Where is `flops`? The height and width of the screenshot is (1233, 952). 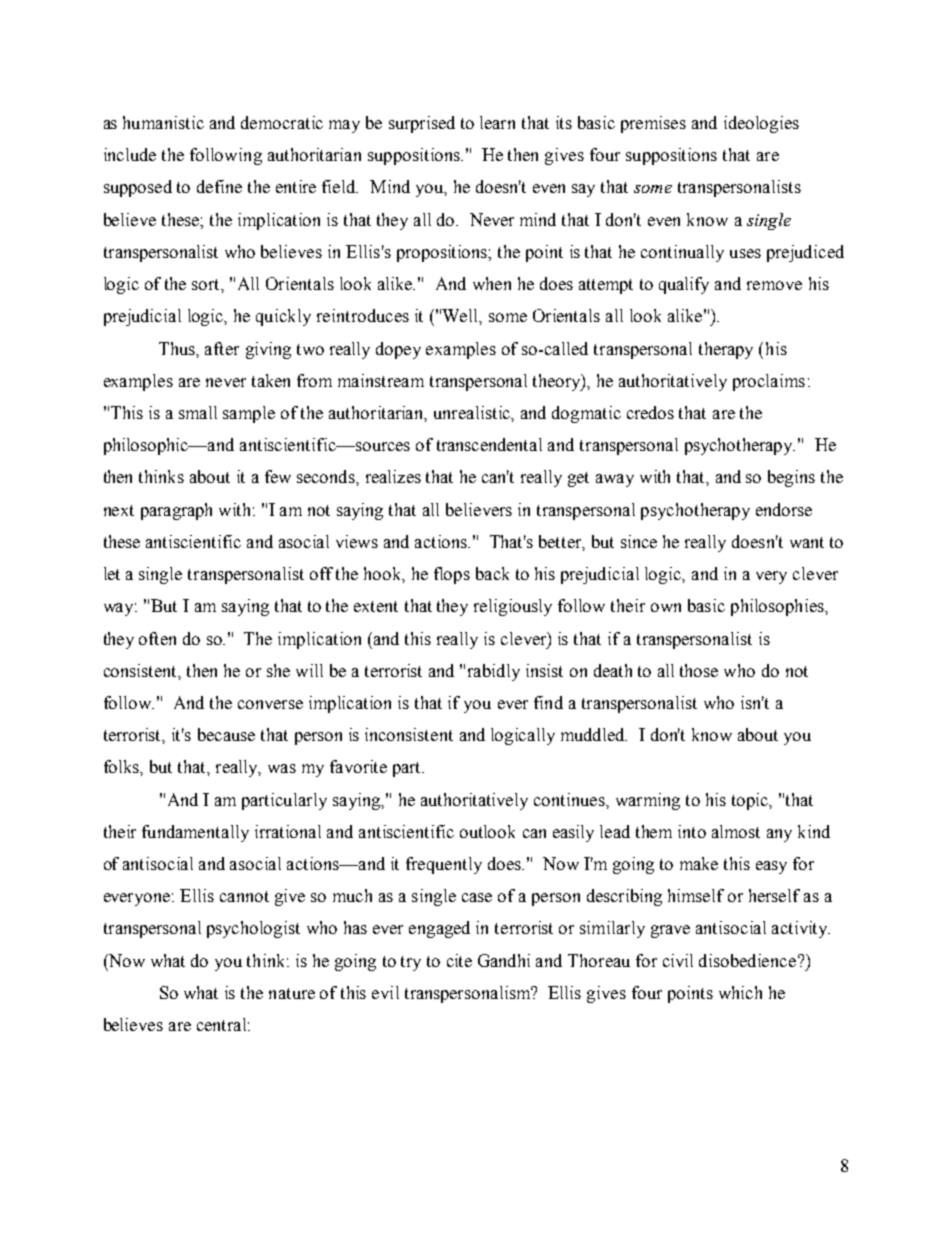
flops is located at coordinates (452, 575).
